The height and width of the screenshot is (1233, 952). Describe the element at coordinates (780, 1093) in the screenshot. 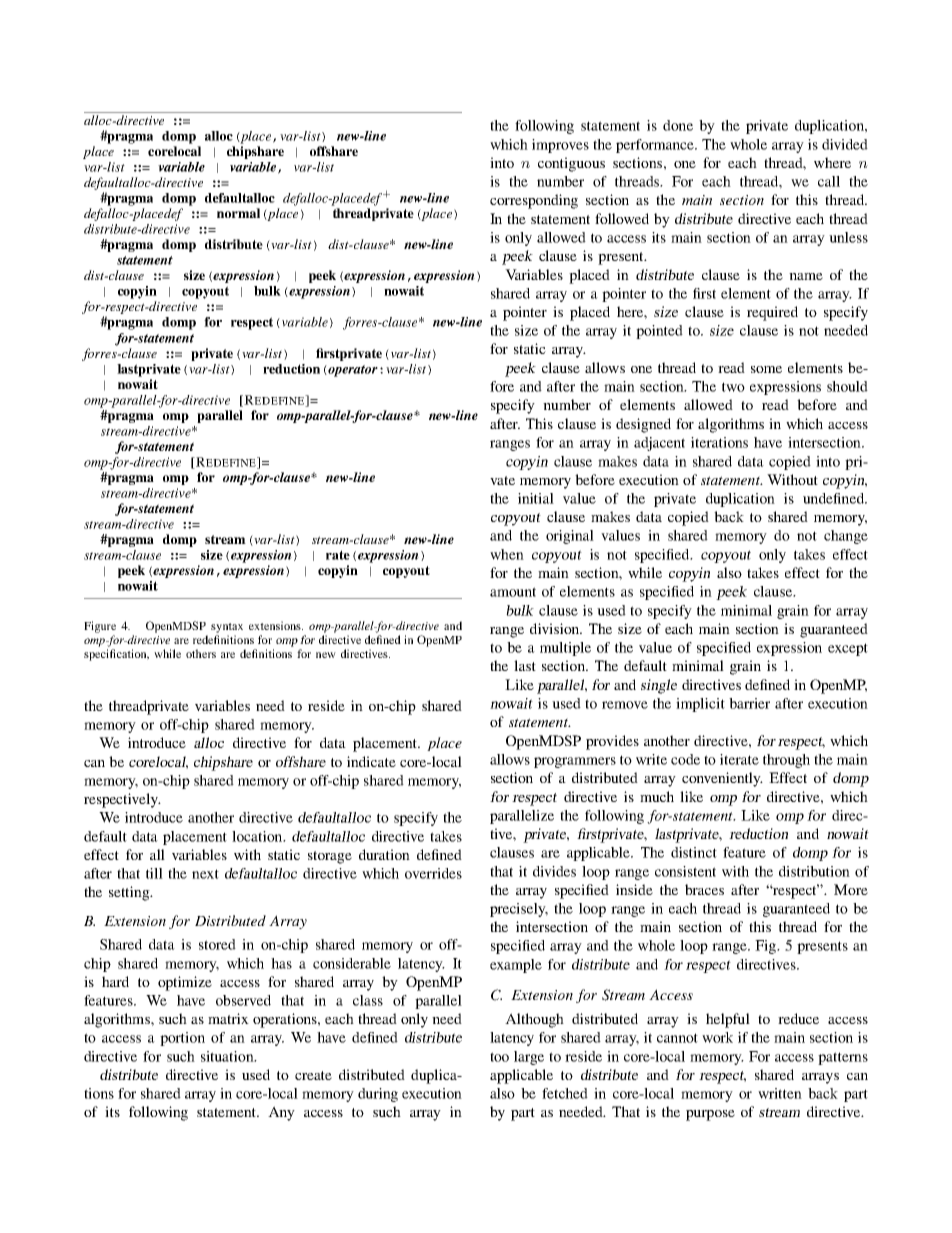

I see `written` at that location.
